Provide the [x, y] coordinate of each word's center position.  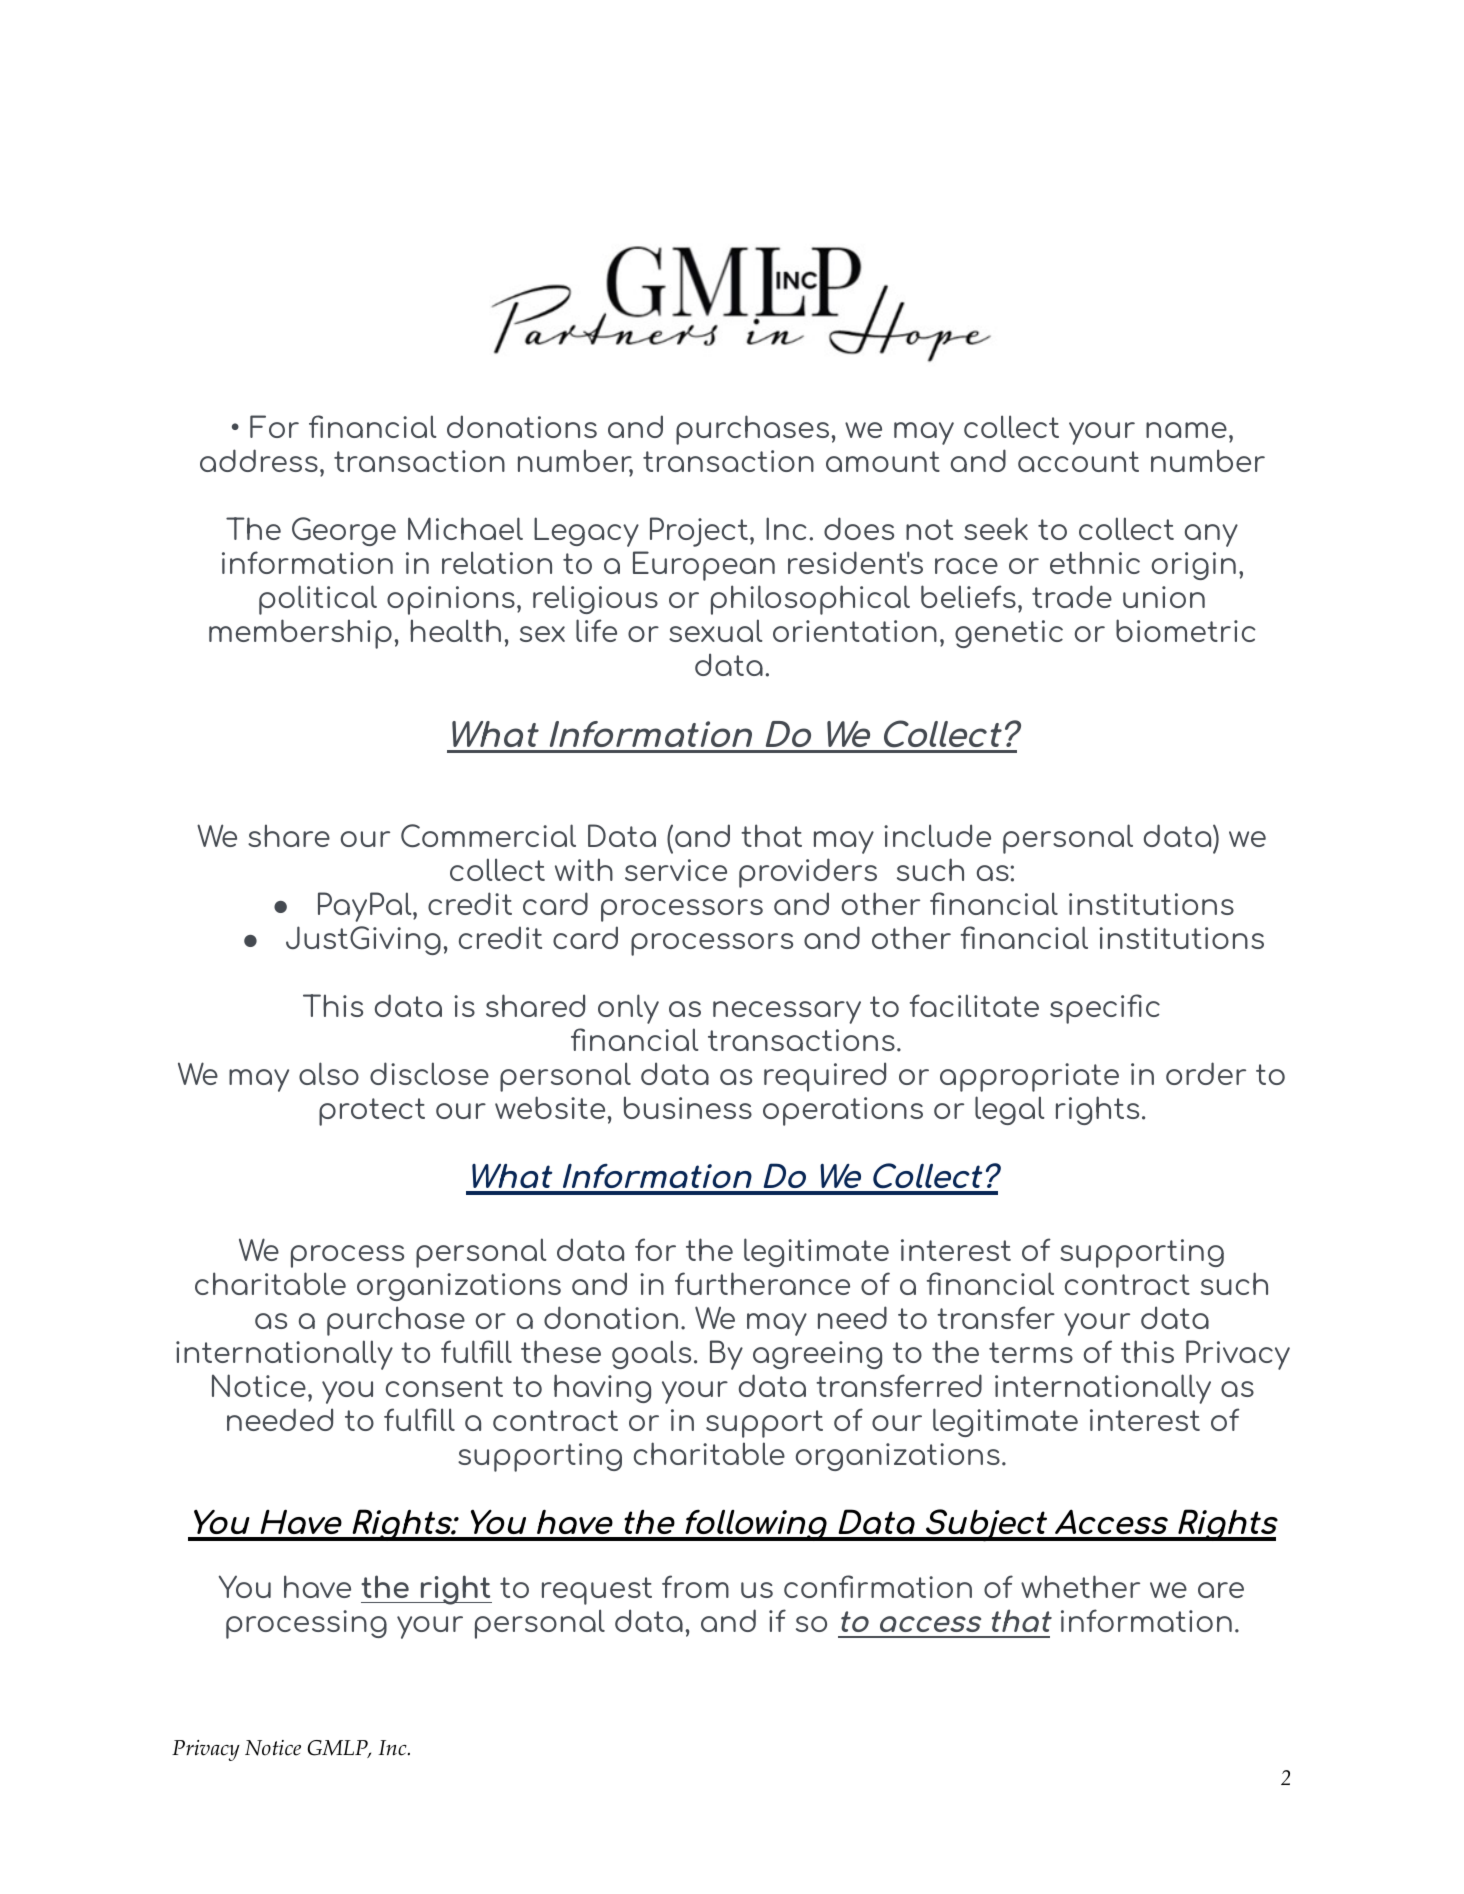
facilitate [974, 1005]
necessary [787, 1012]
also [329, 1073]
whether [1080, 1586]
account [1078, 461]
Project [699, 532]
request [597, 1591]
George [344, 531]
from [695, 1586]
